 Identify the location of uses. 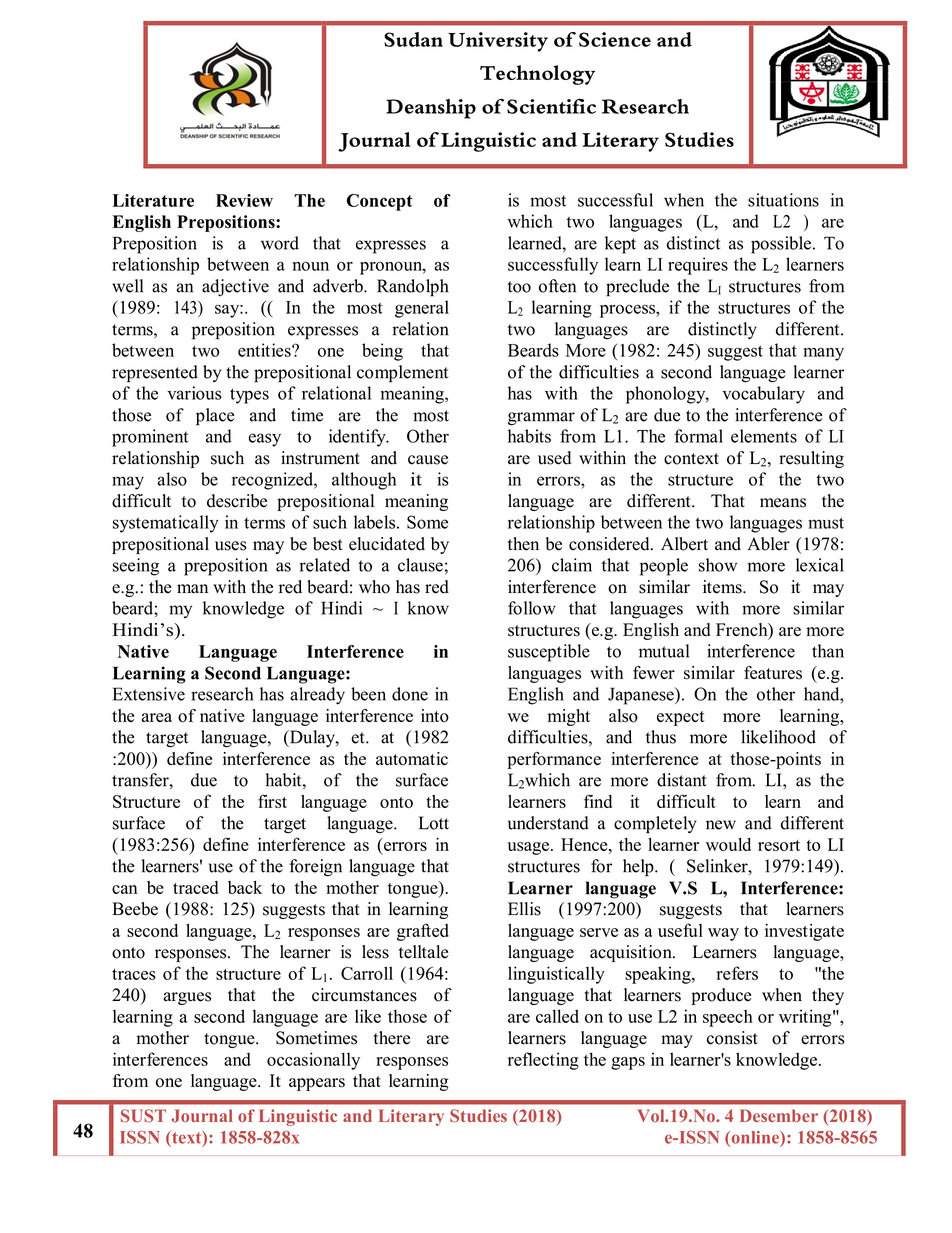
(231, 546).
